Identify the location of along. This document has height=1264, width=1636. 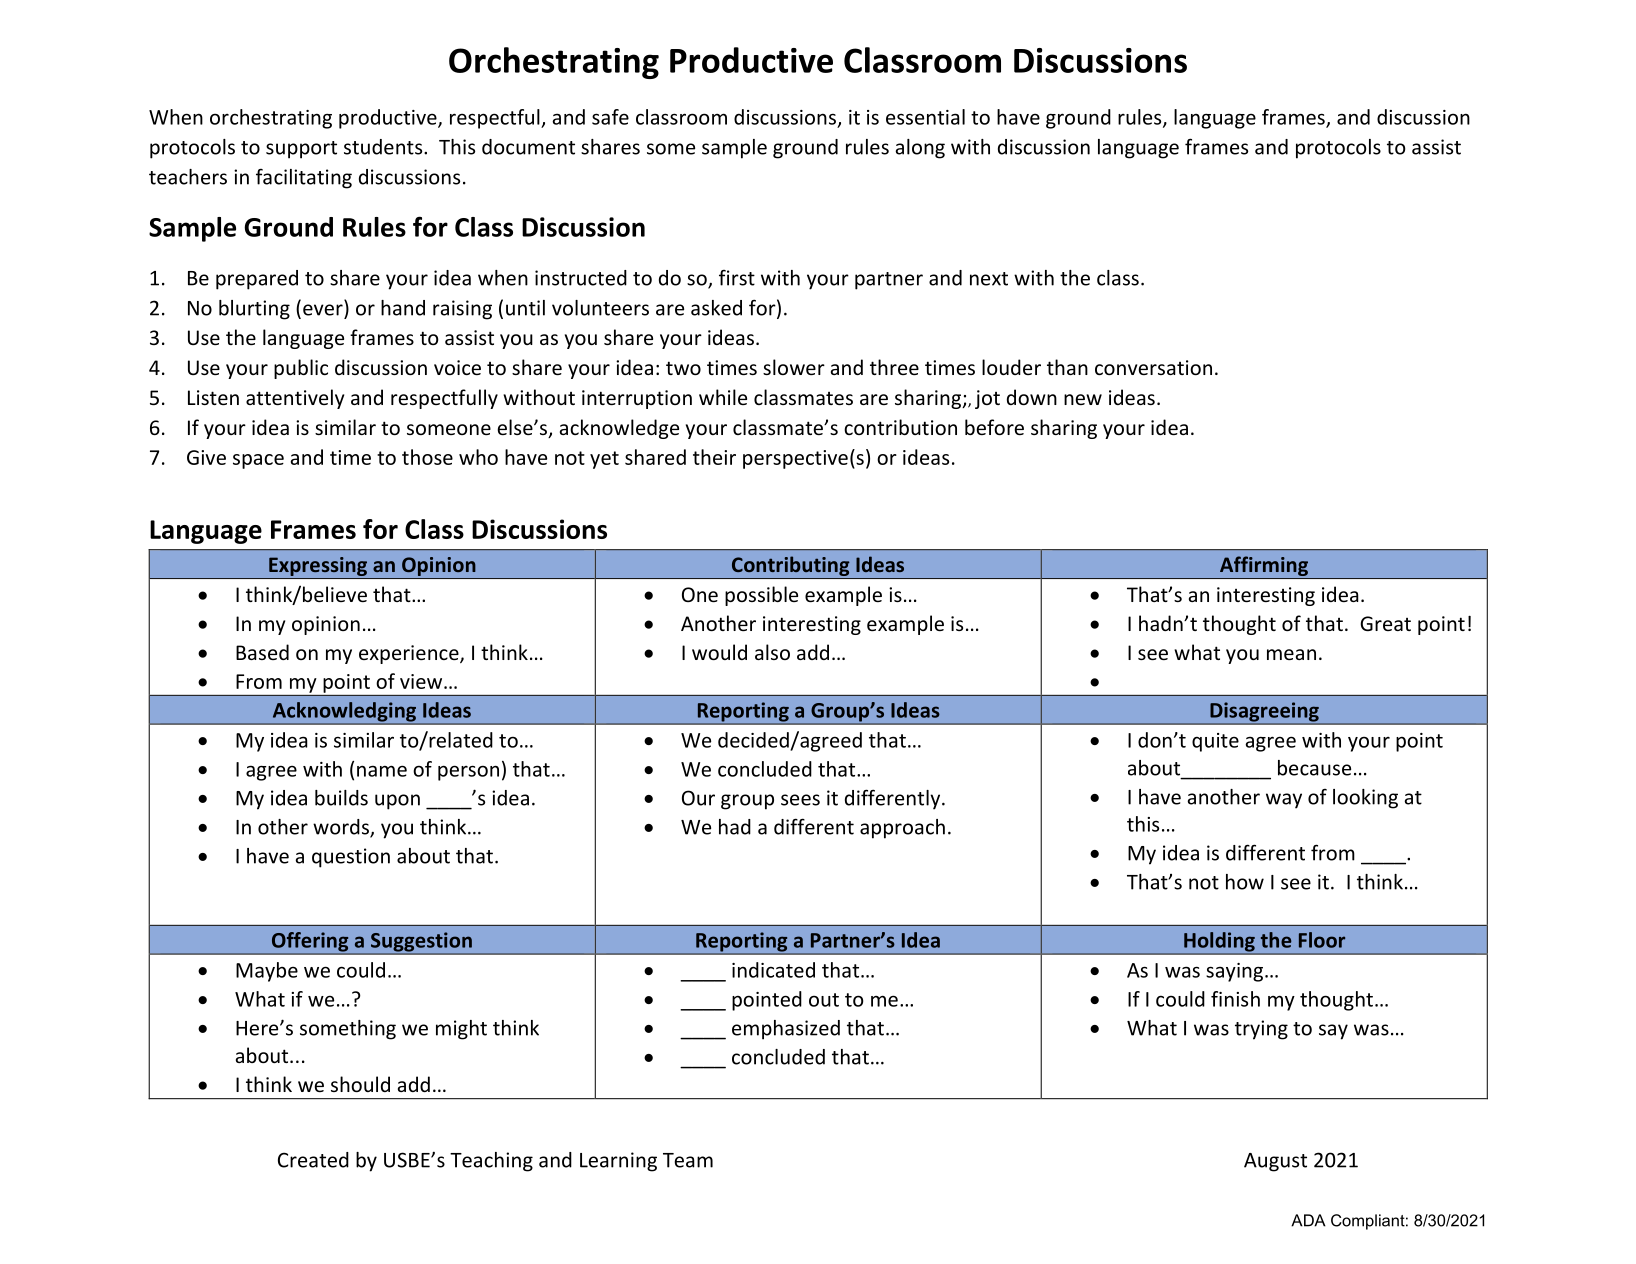
(920, 149).
